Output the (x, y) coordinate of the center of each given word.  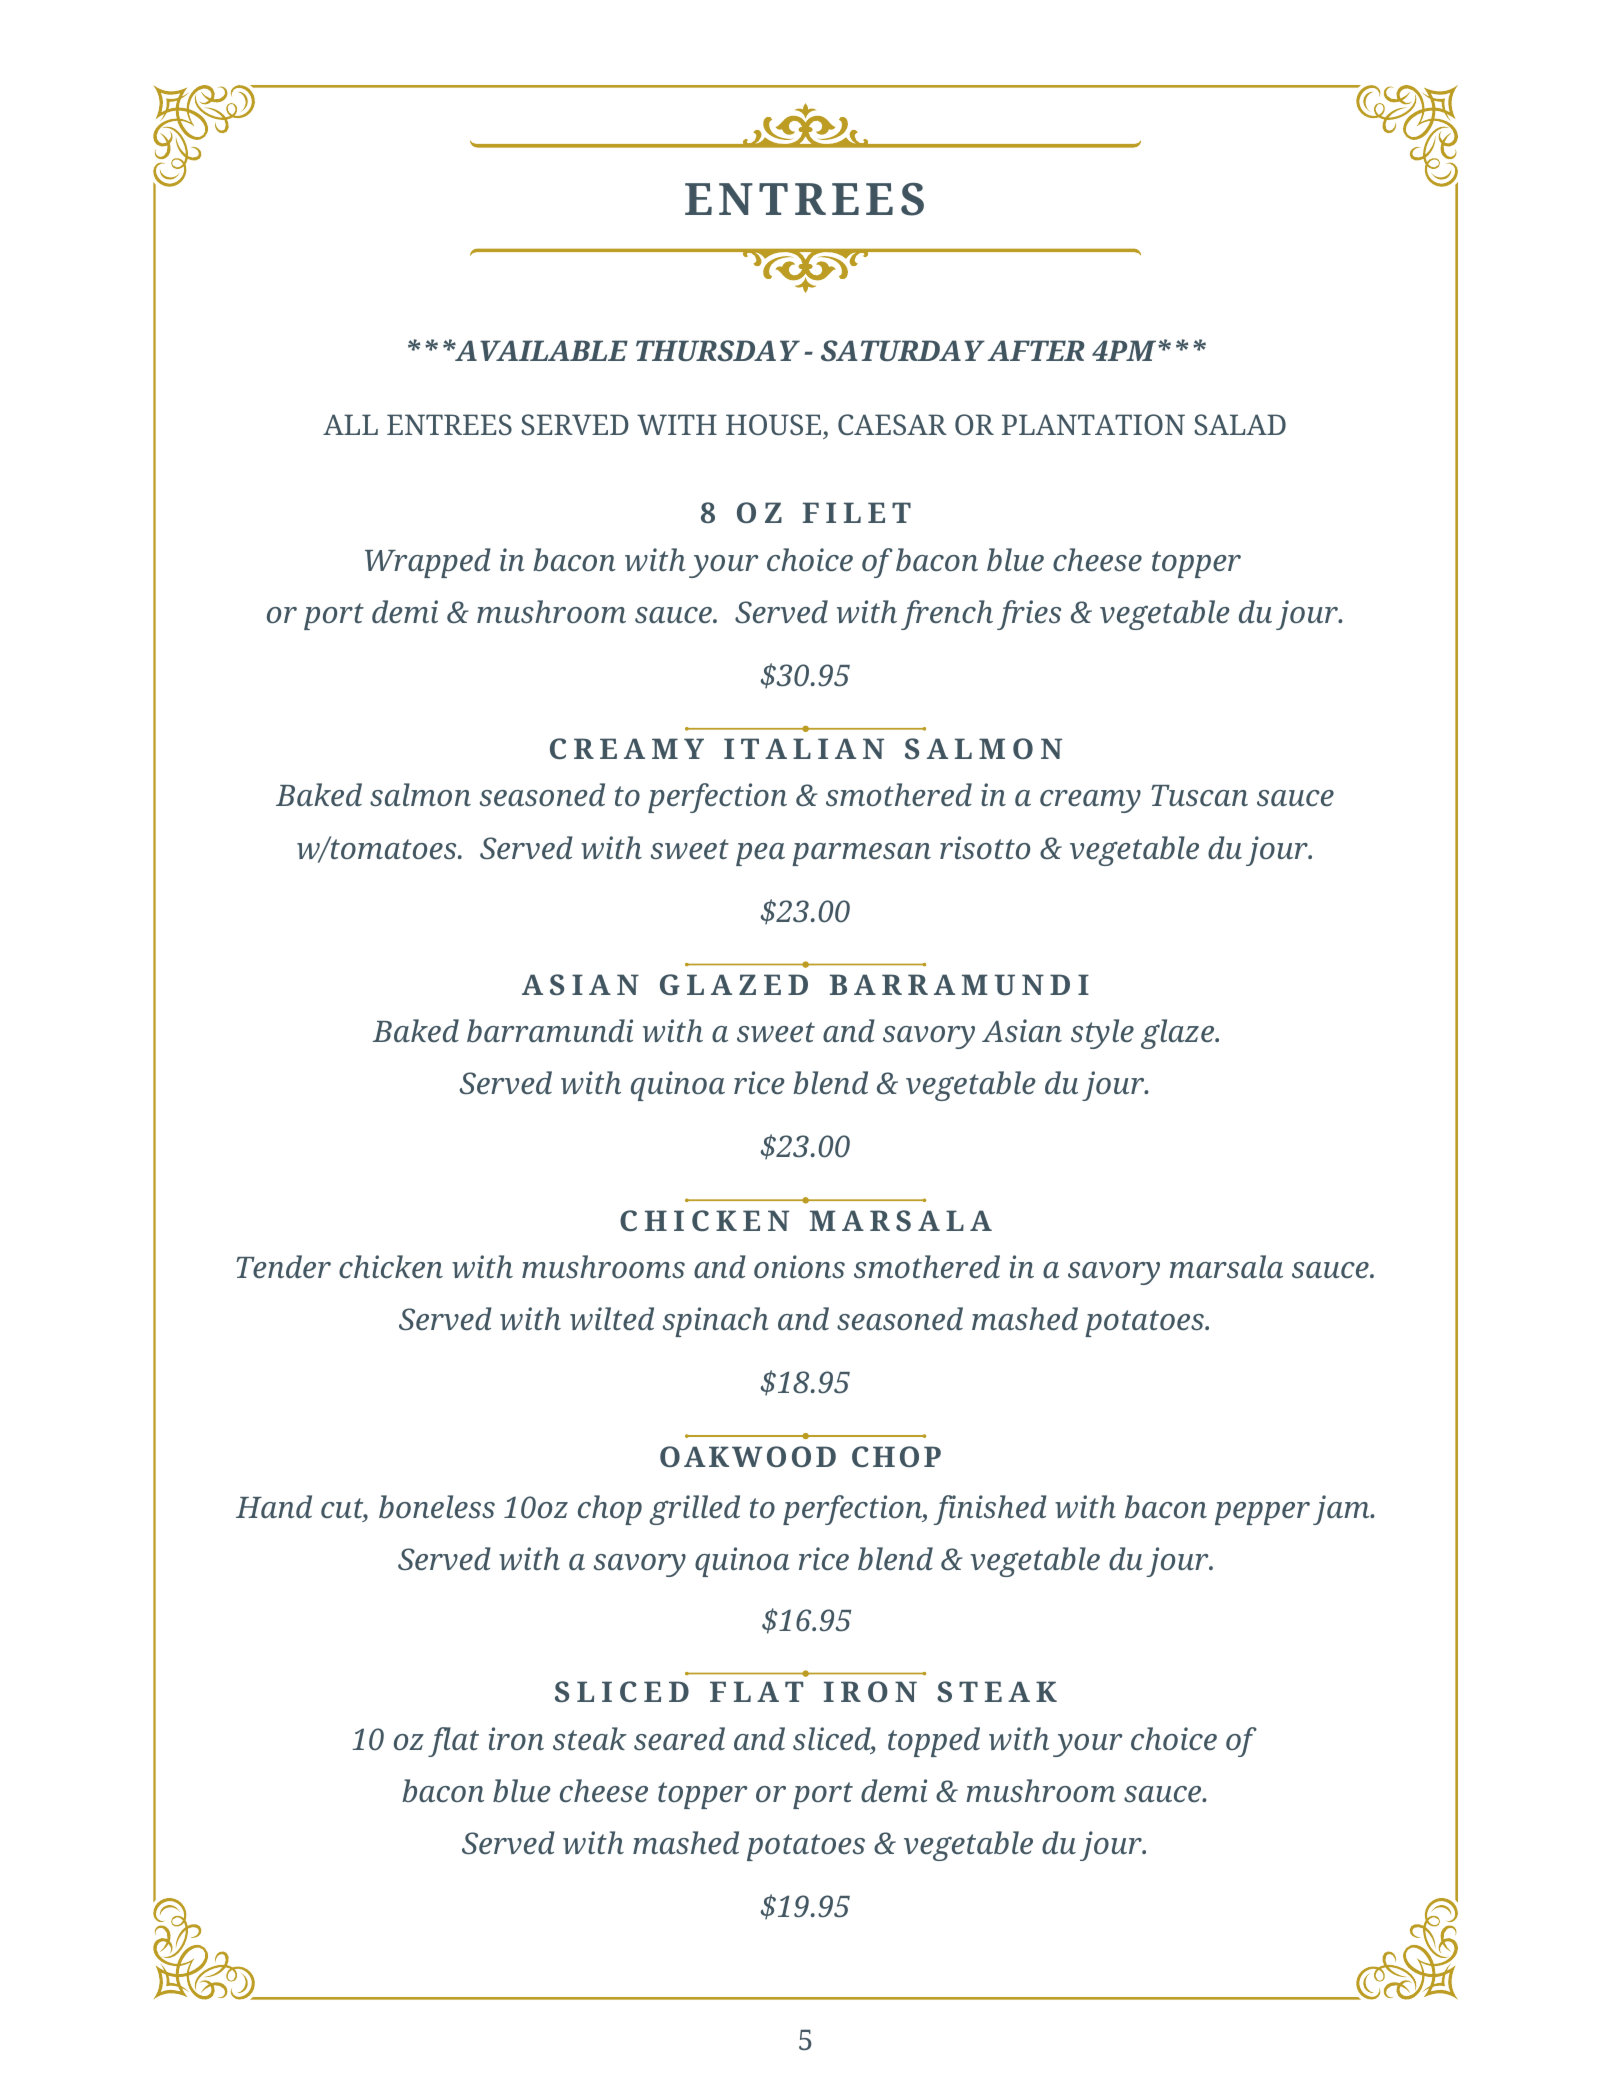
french (947, 615)
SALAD (1240, 424)
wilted (612, 1319)
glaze (1178, 1034)
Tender (283, 1267)
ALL (350, 424)
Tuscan (1199, 795)
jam (1342, 1510)
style (1102, 1034)
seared (679, 1739)
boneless (437, 1507)
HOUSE (773, 424)
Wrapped (428, 563)
